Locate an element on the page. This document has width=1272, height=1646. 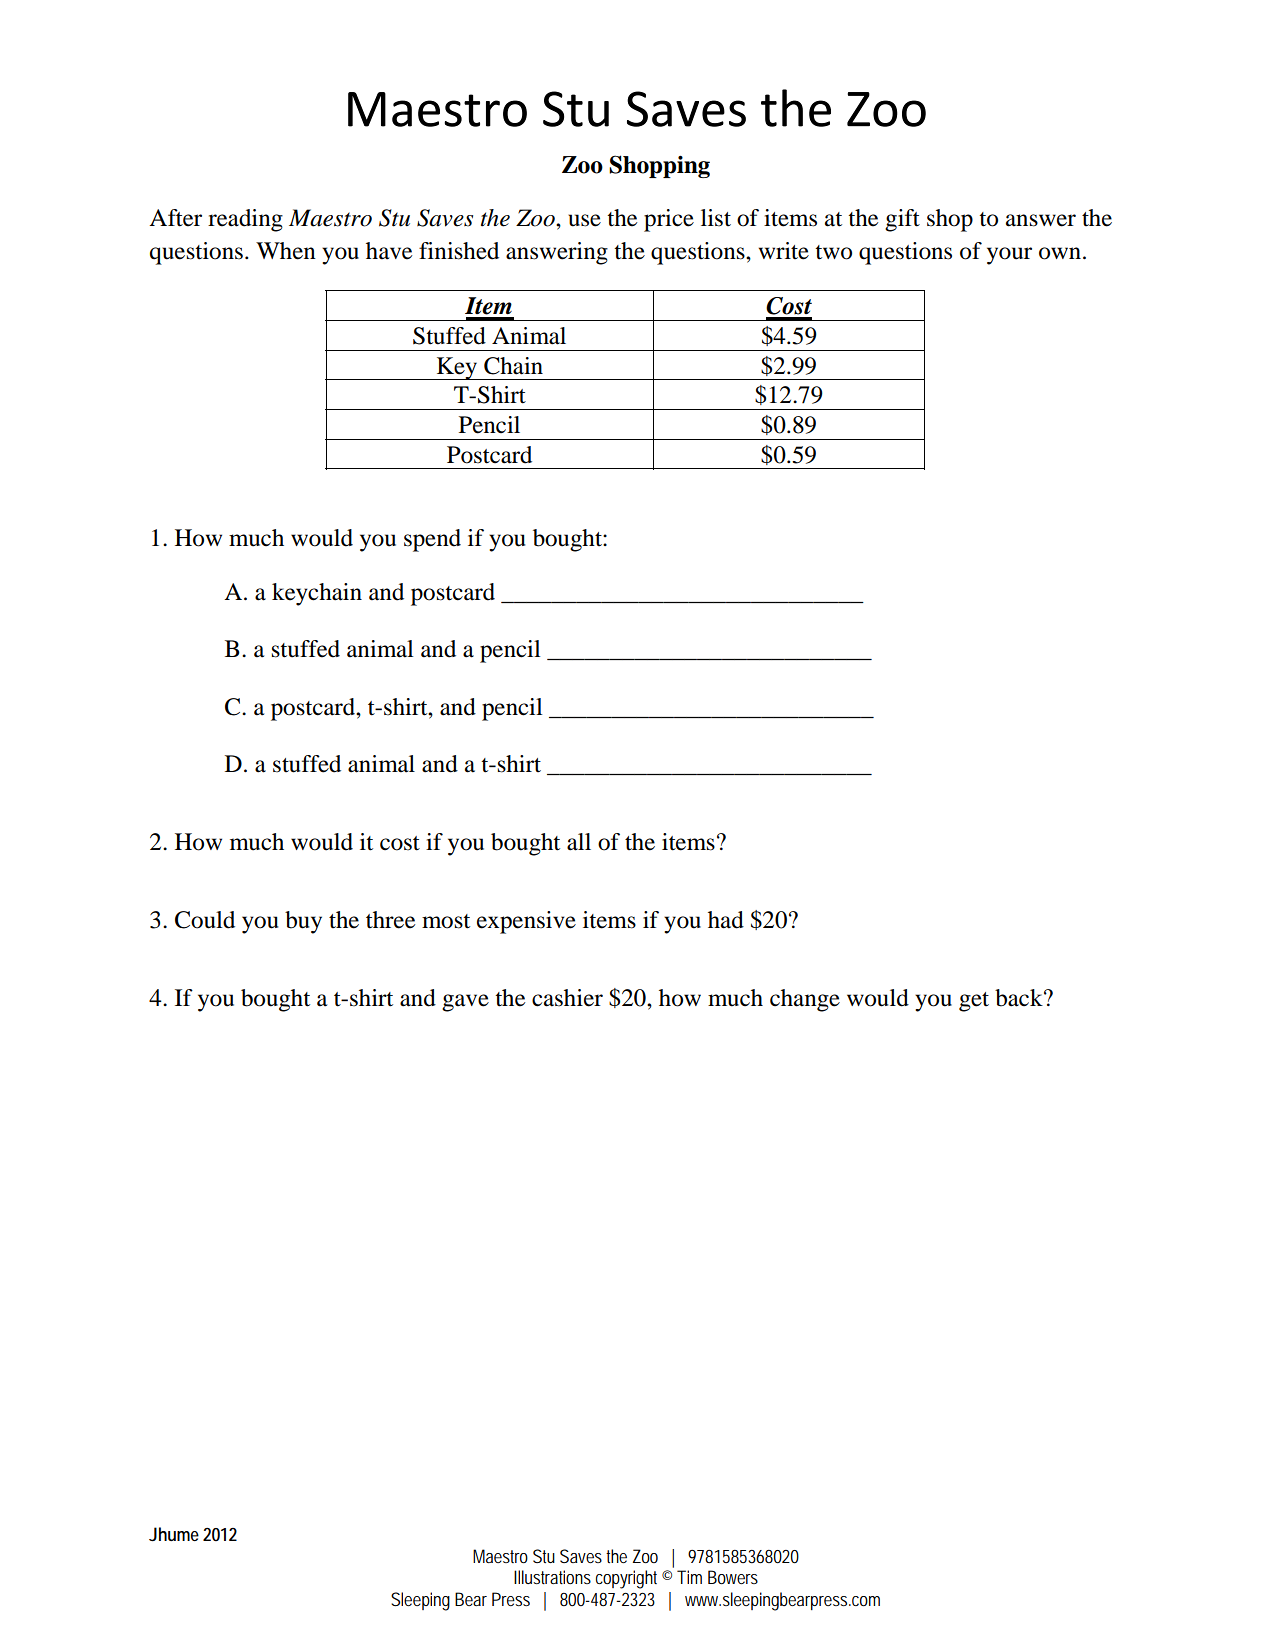
When is located at coordinates (286, 251).
